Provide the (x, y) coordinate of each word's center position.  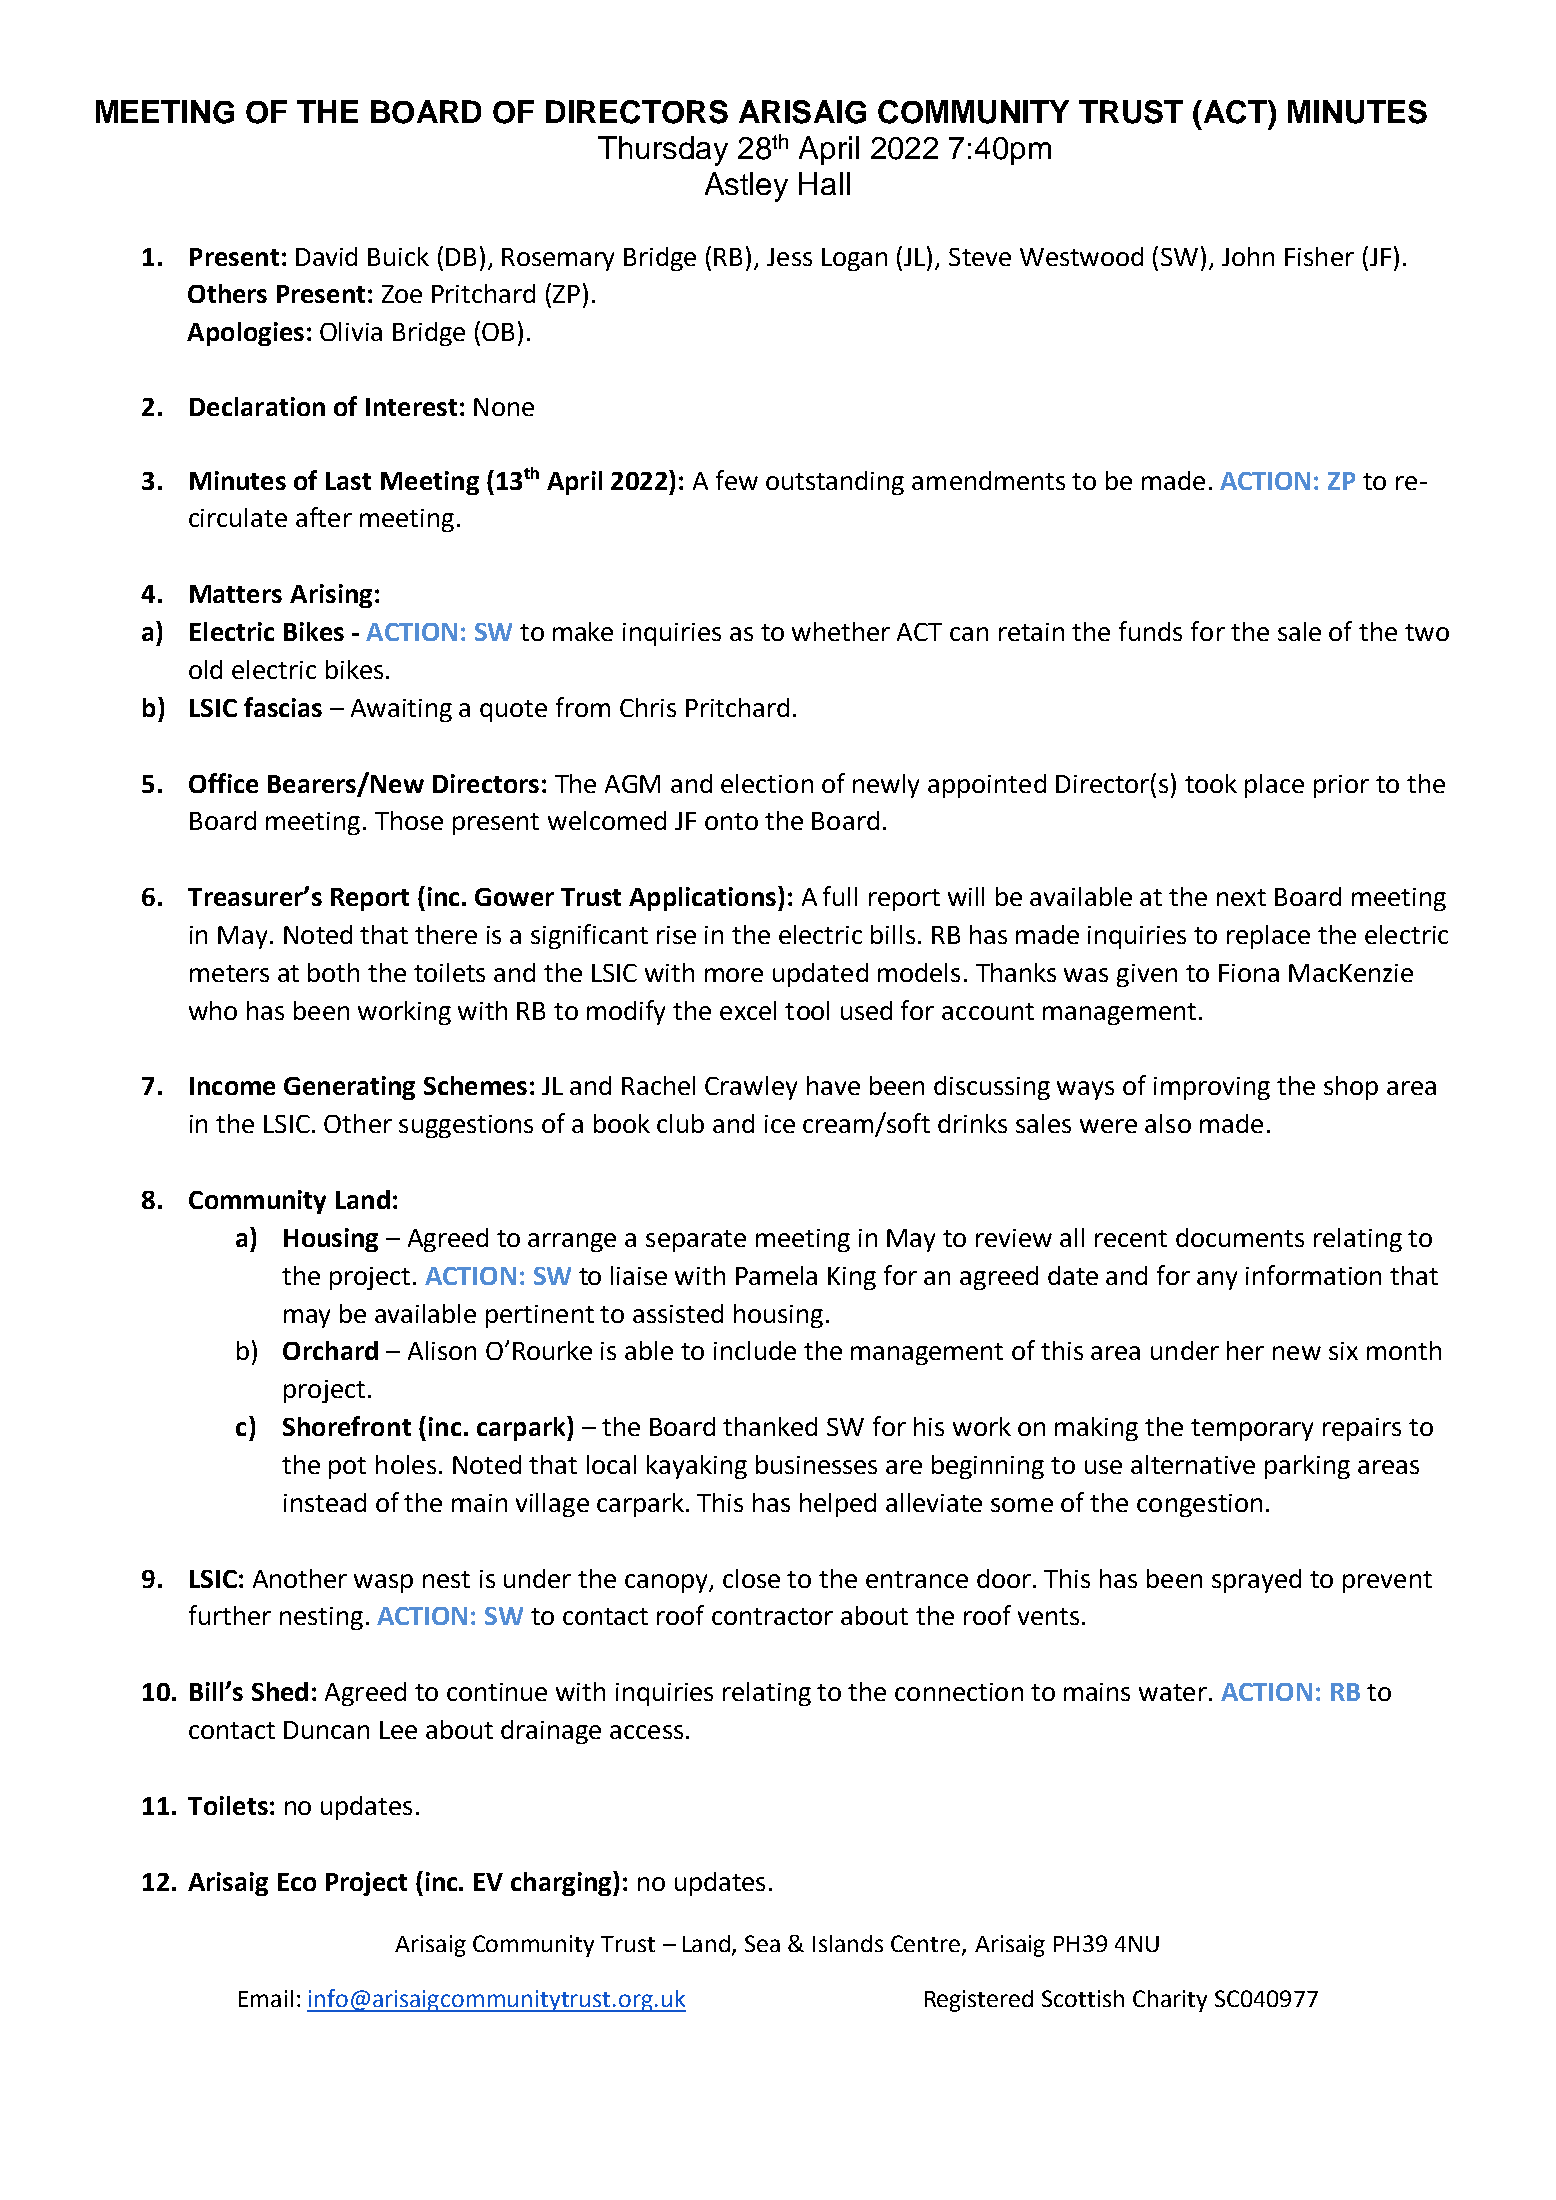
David (326, 256)
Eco (297, 1882)
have (833, 1085)
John (1248, 256)
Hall (824, 183)
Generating (349, 1088)
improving (1212, 1088)
